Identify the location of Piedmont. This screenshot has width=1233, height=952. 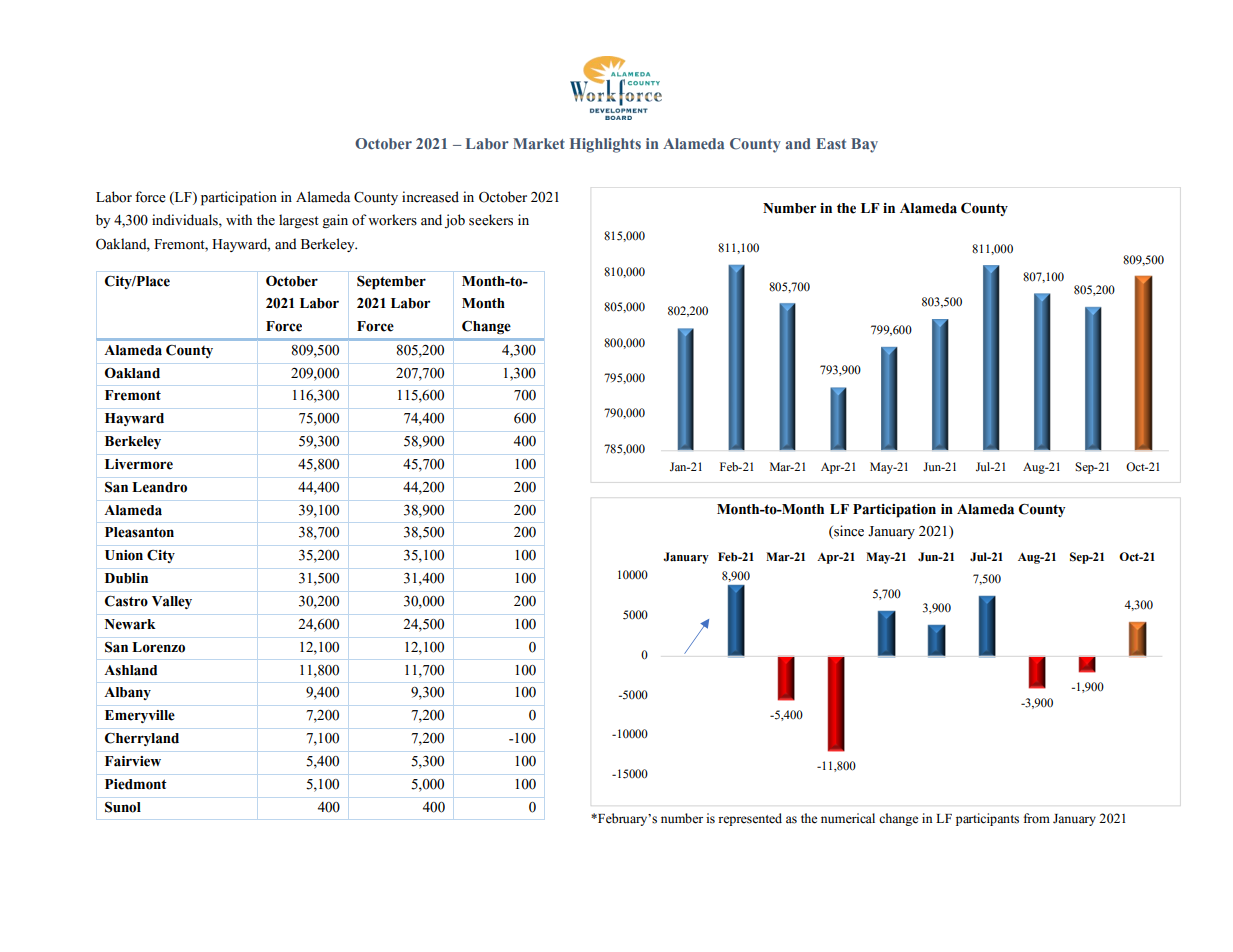
(136, 784).
